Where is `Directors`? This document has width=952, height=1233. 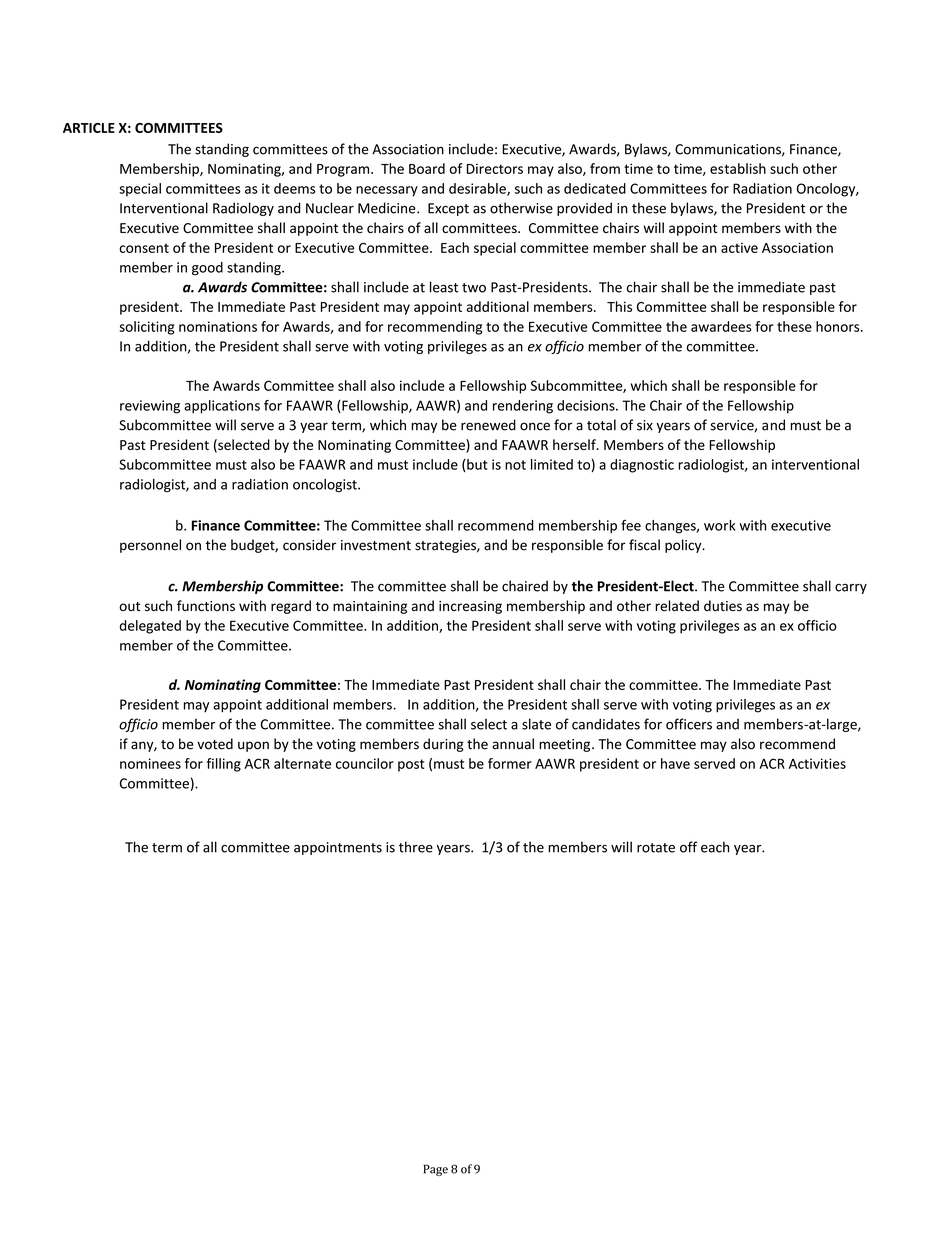
Directors is located at coordinates (495, 168).
